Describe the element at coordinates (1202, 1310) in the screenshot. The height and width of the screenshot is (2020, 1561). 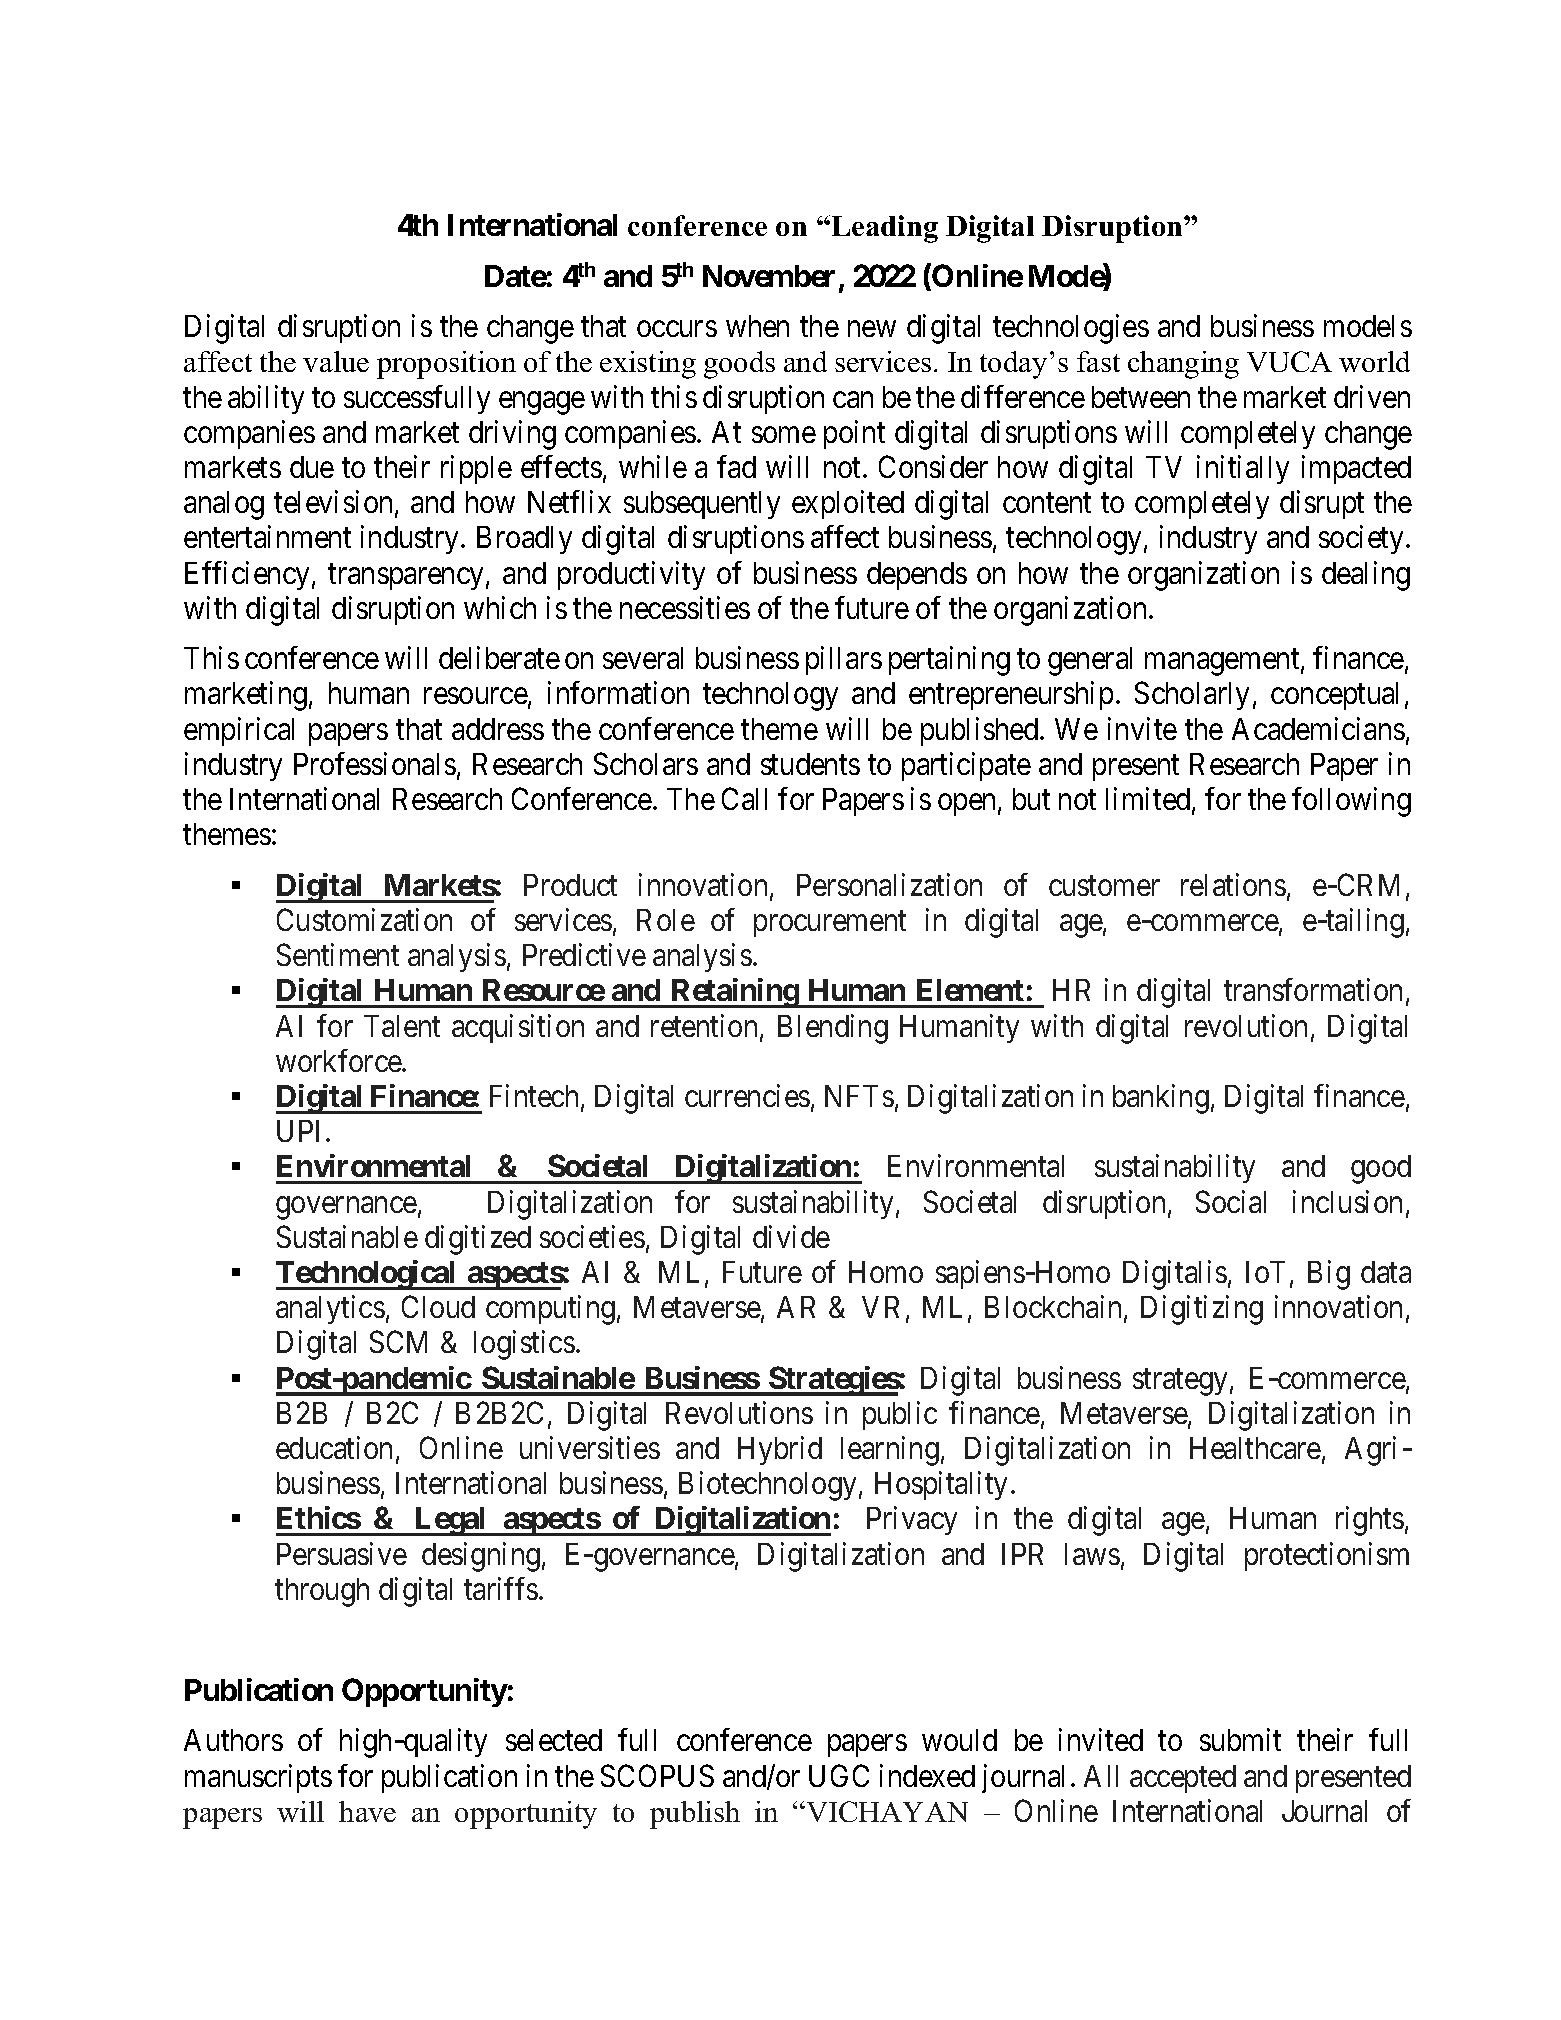
I see `Digitizing` at that location.
